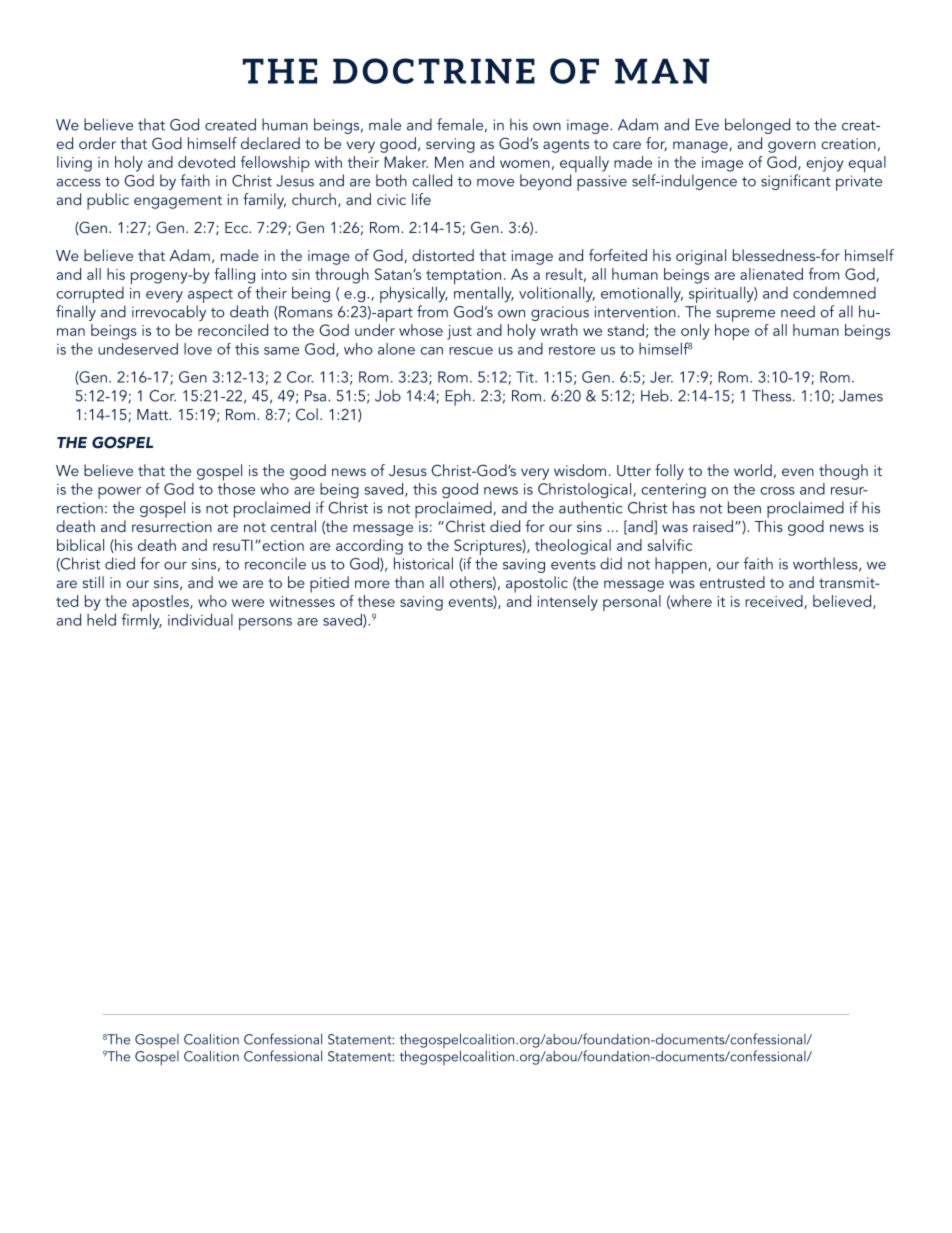  I want to click on mentally, so click(484, 294).
